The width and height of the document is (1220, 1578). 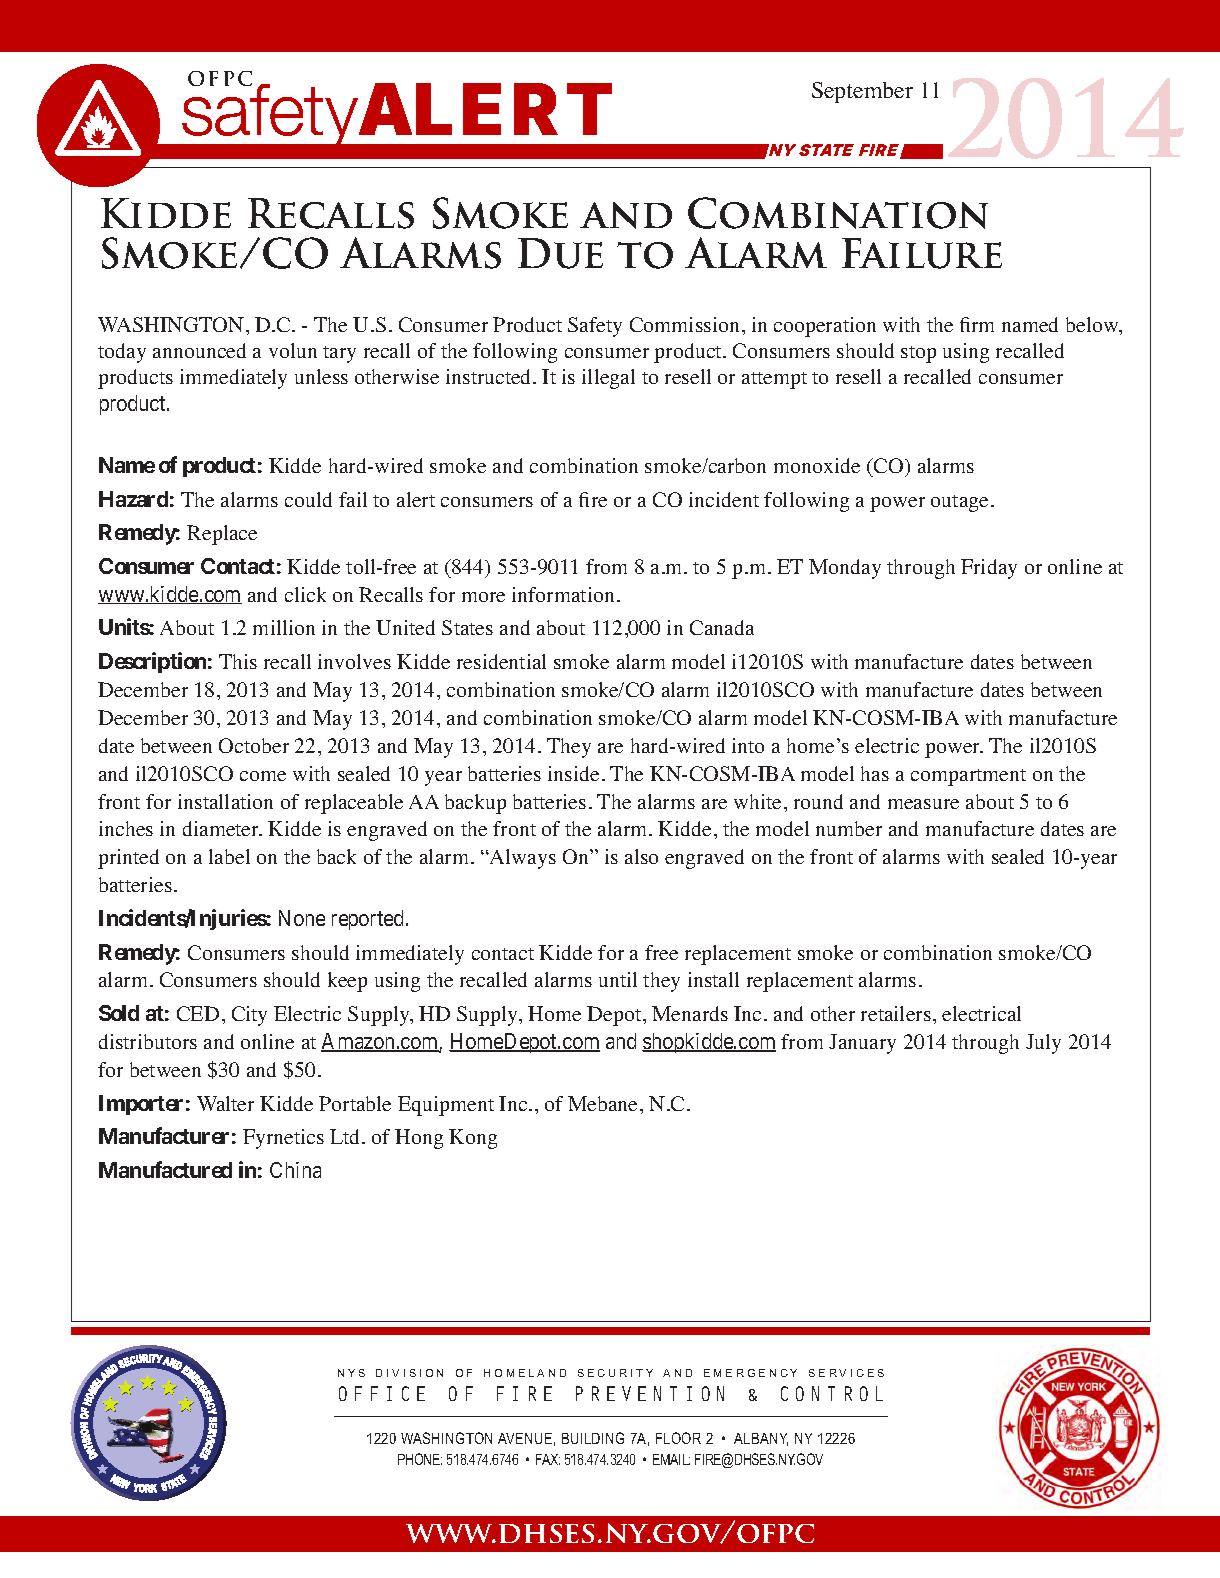 I want to click on BUILDING, so click(x=593, y=1438).
